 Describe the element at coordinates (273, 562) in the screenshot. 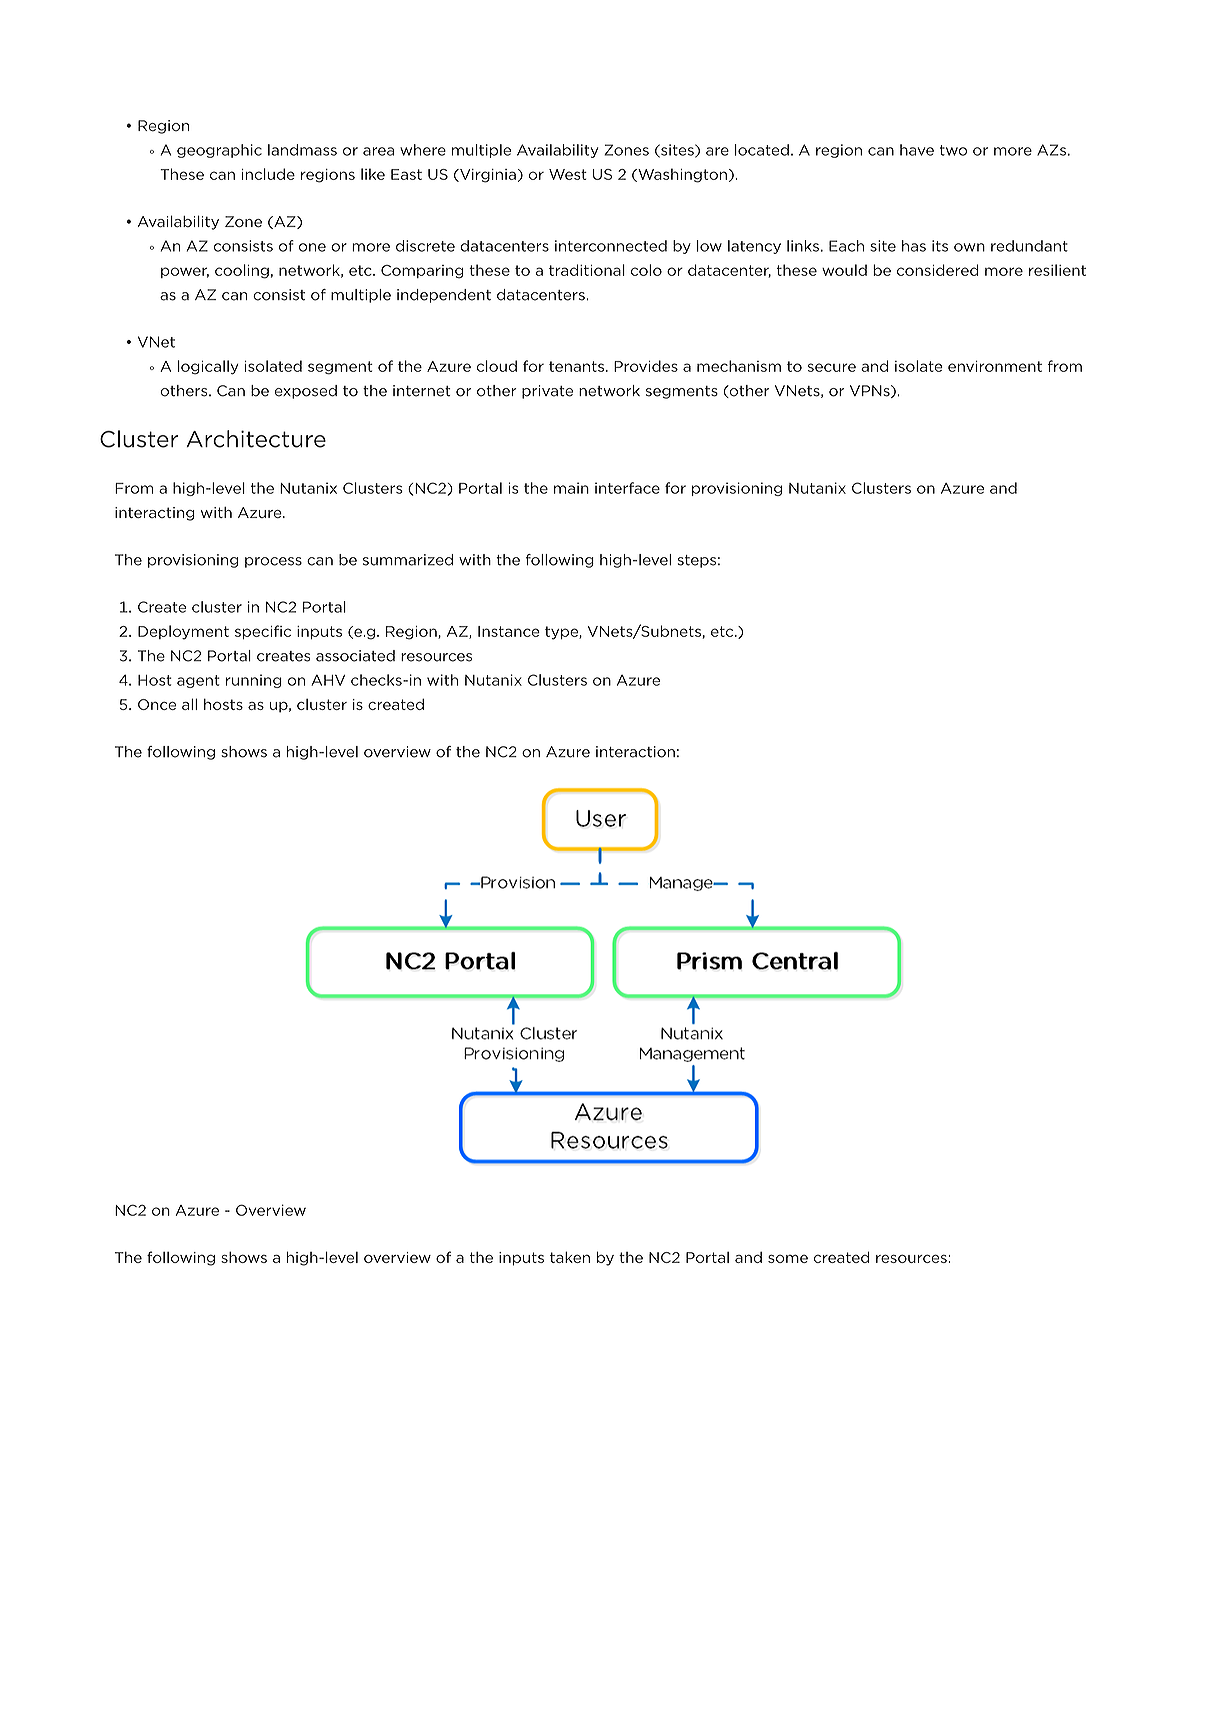

I see `process` at that location.
